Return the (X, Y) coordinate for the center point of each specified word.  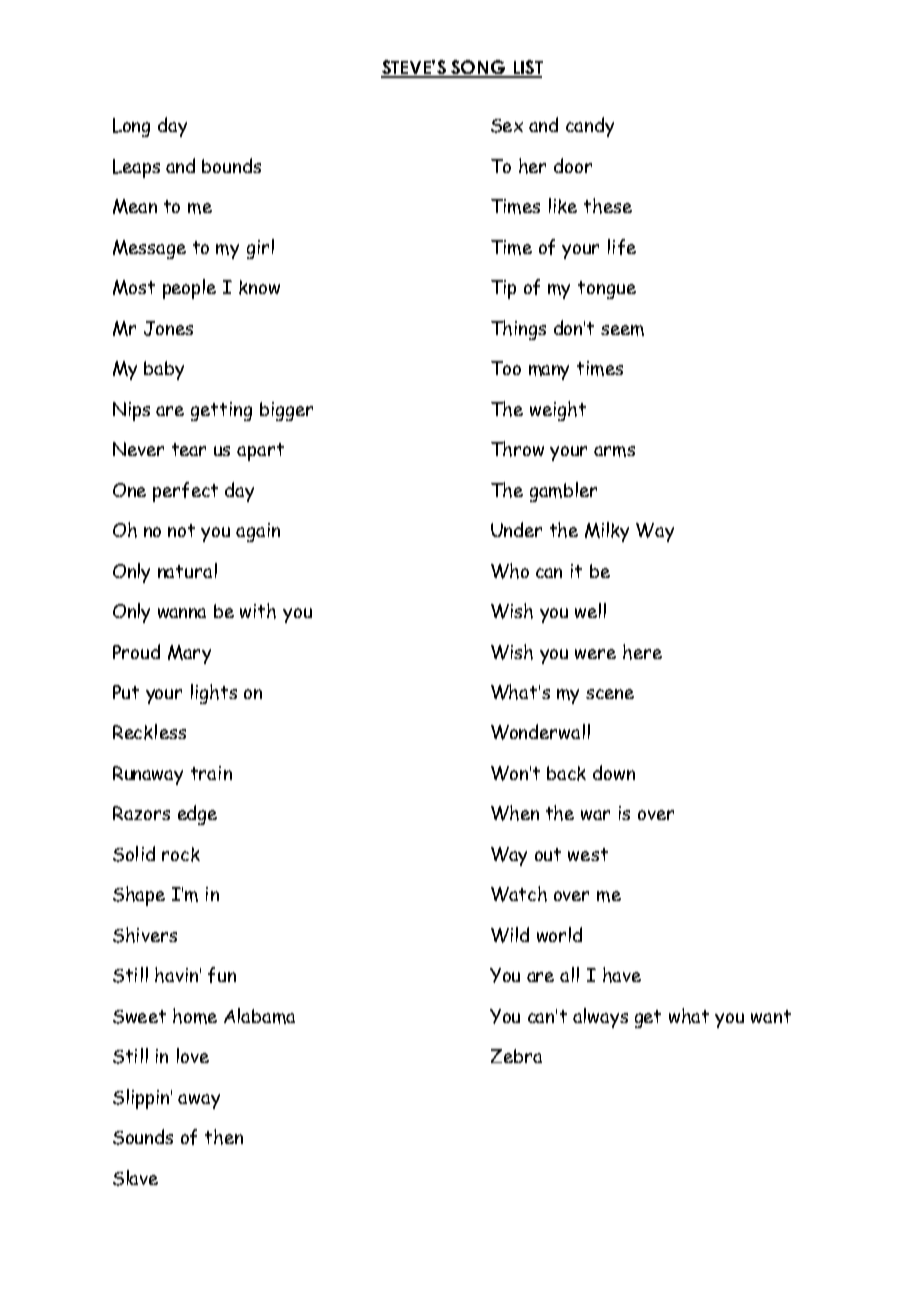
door (573, 165)
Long (131, 127)
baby (164, 370)
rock (181, 854)
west (588, 854)
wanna (182, 613)
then (224, 1137)
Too (506, 368)
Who (510, 571)
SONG (478, 68)
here (642, 652)
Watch (519, 894)
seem (622, 330)
